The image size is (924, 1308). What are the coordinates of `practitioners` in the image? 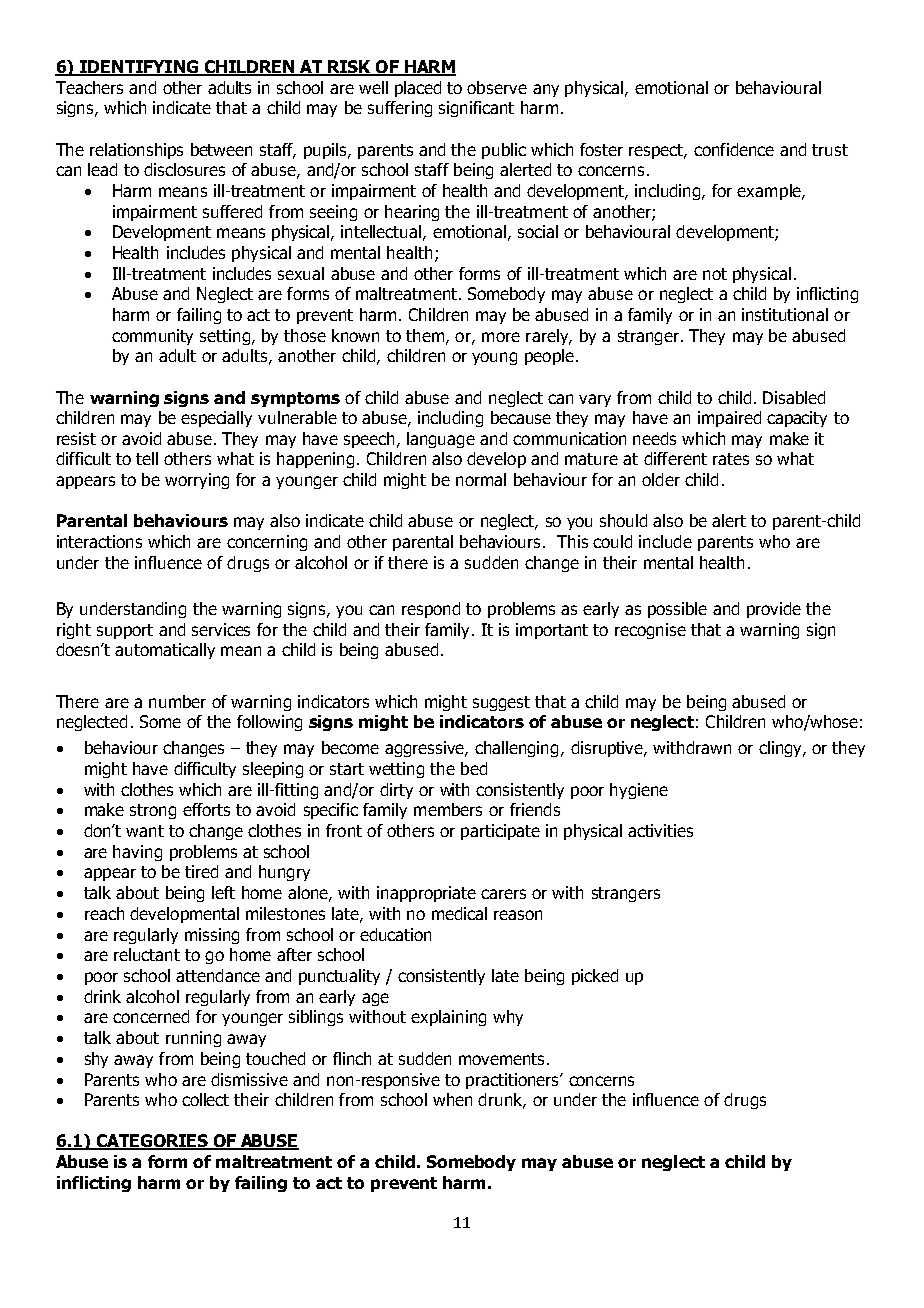 It's located at (514, 1081).
